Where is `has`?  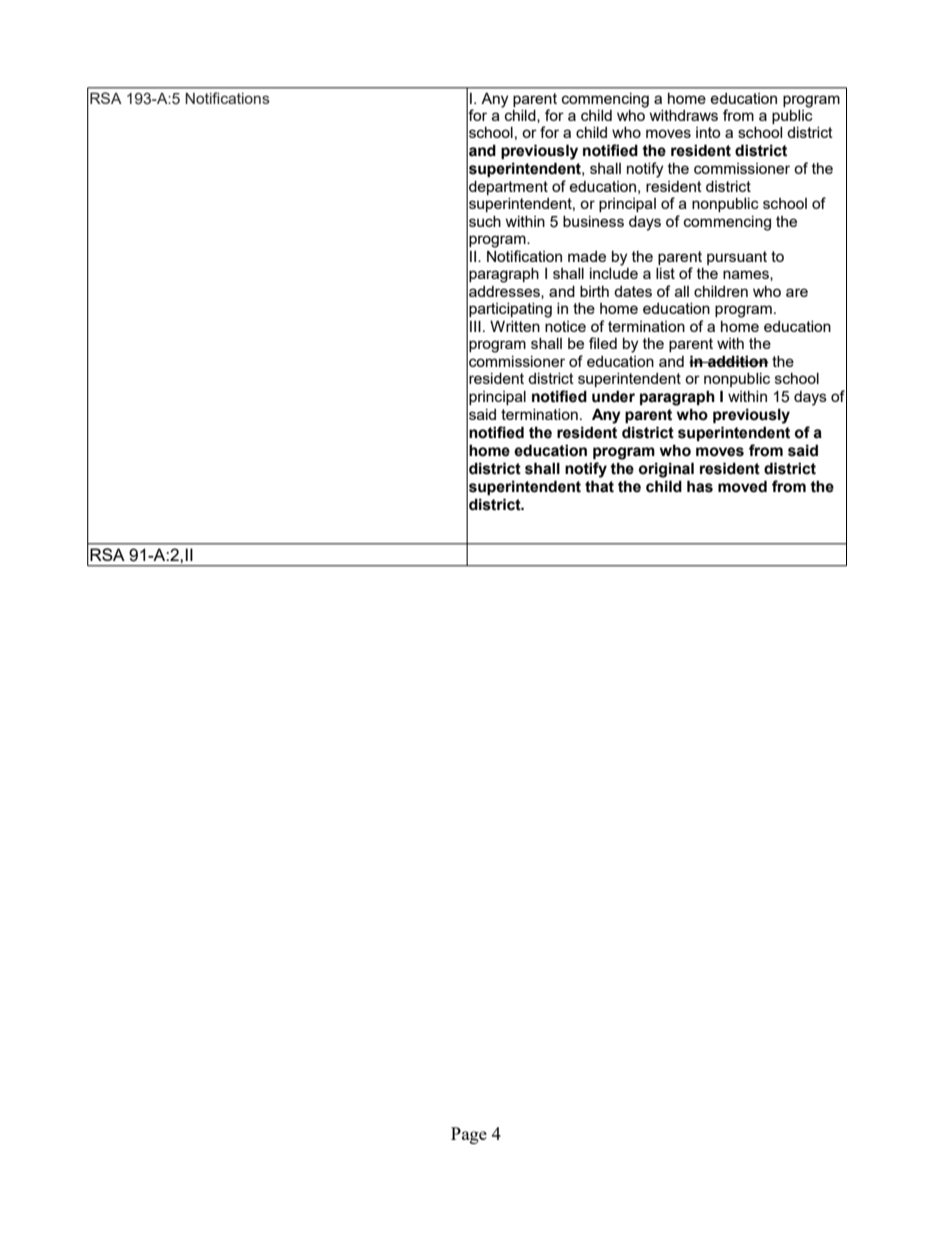 has is located at coordinates (700, 486).
